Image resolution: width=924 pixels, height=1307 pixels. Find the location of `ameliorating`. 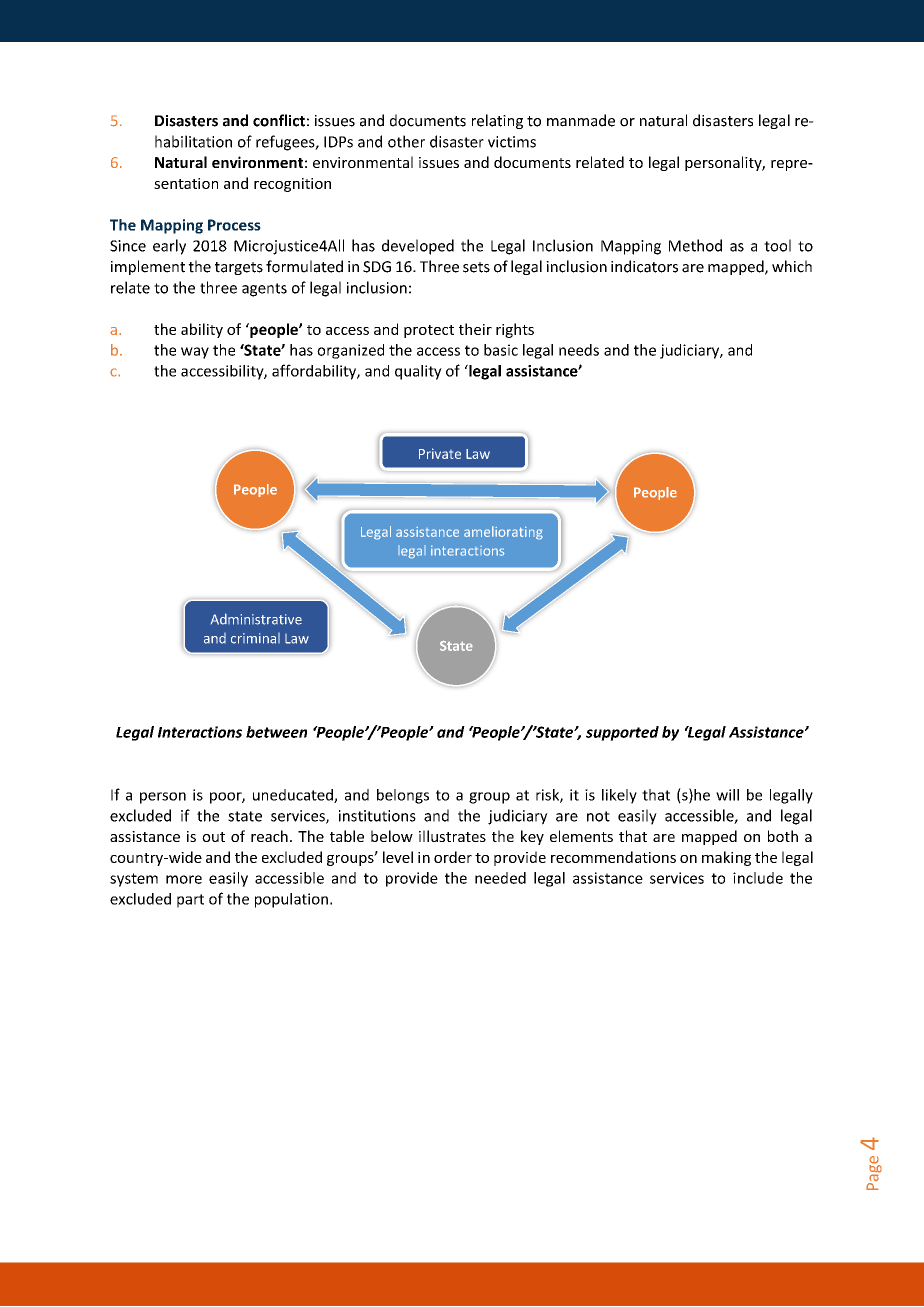

ameliorating is located at coordinates (503, 533).
